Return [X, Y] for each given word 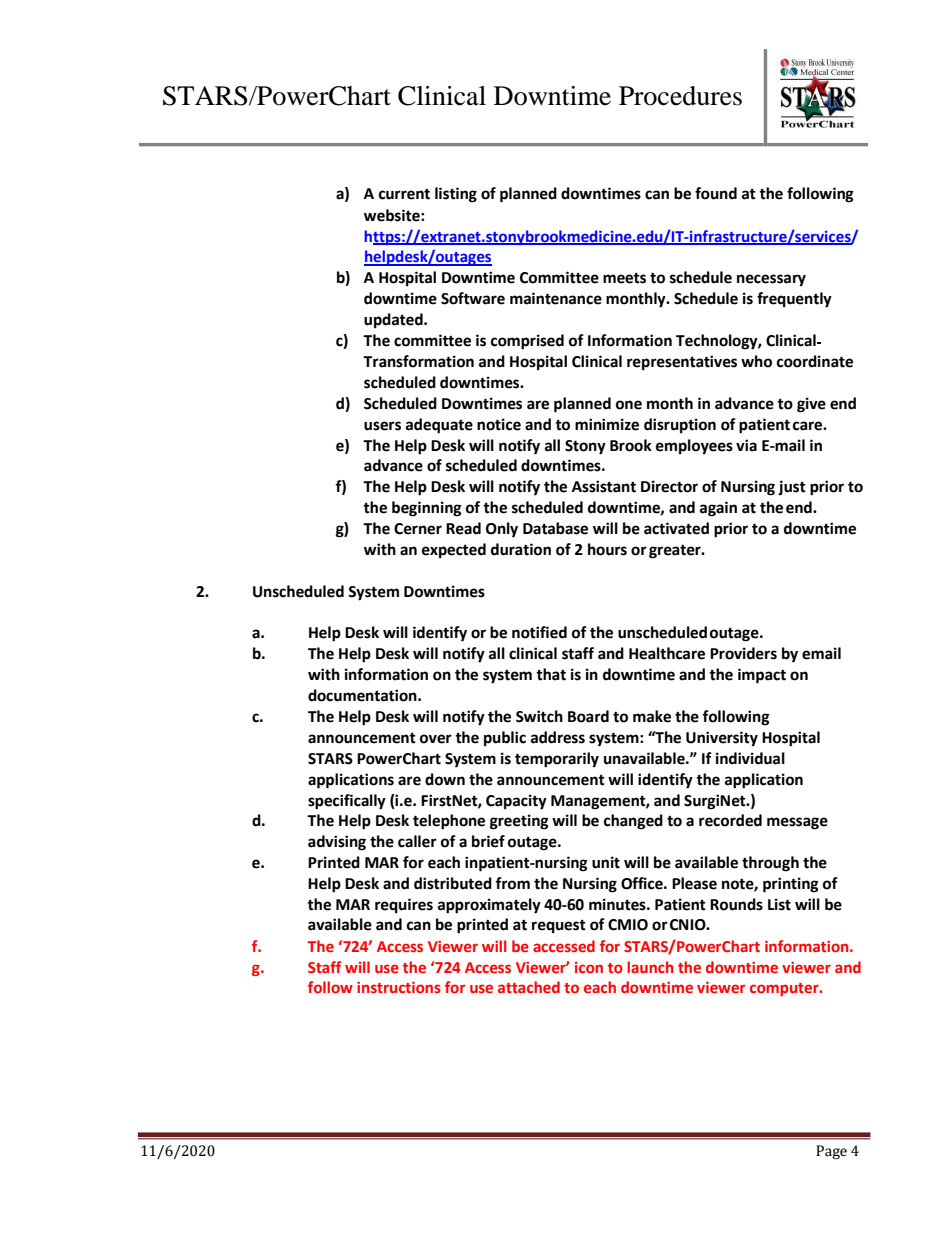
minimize [607, 424]
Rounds [736, 904]
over [436, 739]
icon [589, 967]
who [756, 361]
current [404, 194]
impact [762, 676]
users [382, 426]
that [551, 674]
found [716, 193]
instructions [399, 987]
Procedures [680, 96]
